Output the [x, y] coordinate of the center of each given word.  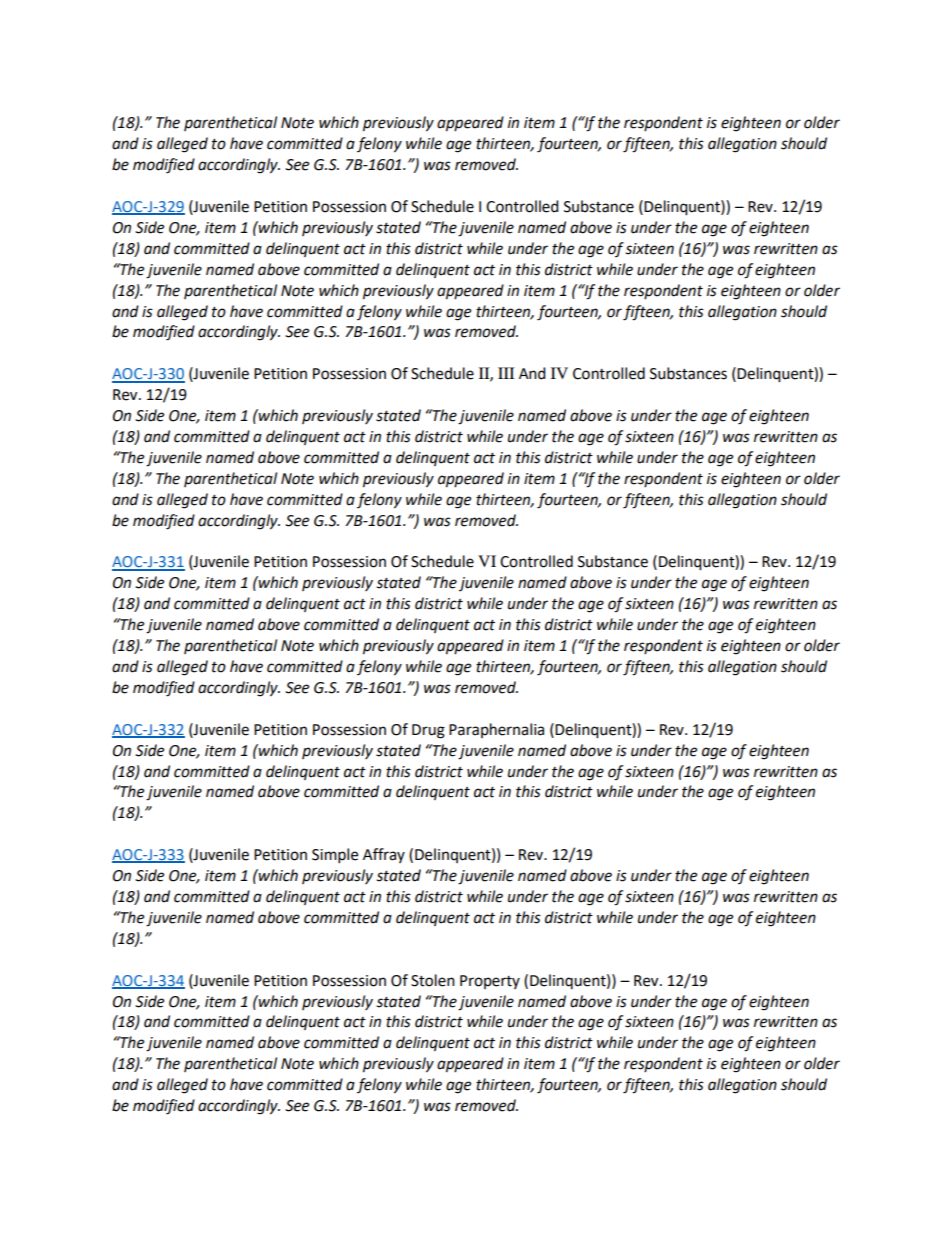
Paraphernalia [496, 730]
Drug [428, 731]
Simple [335, 856]
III [506, 373]
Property [490, 982]
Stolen [433, 980]
